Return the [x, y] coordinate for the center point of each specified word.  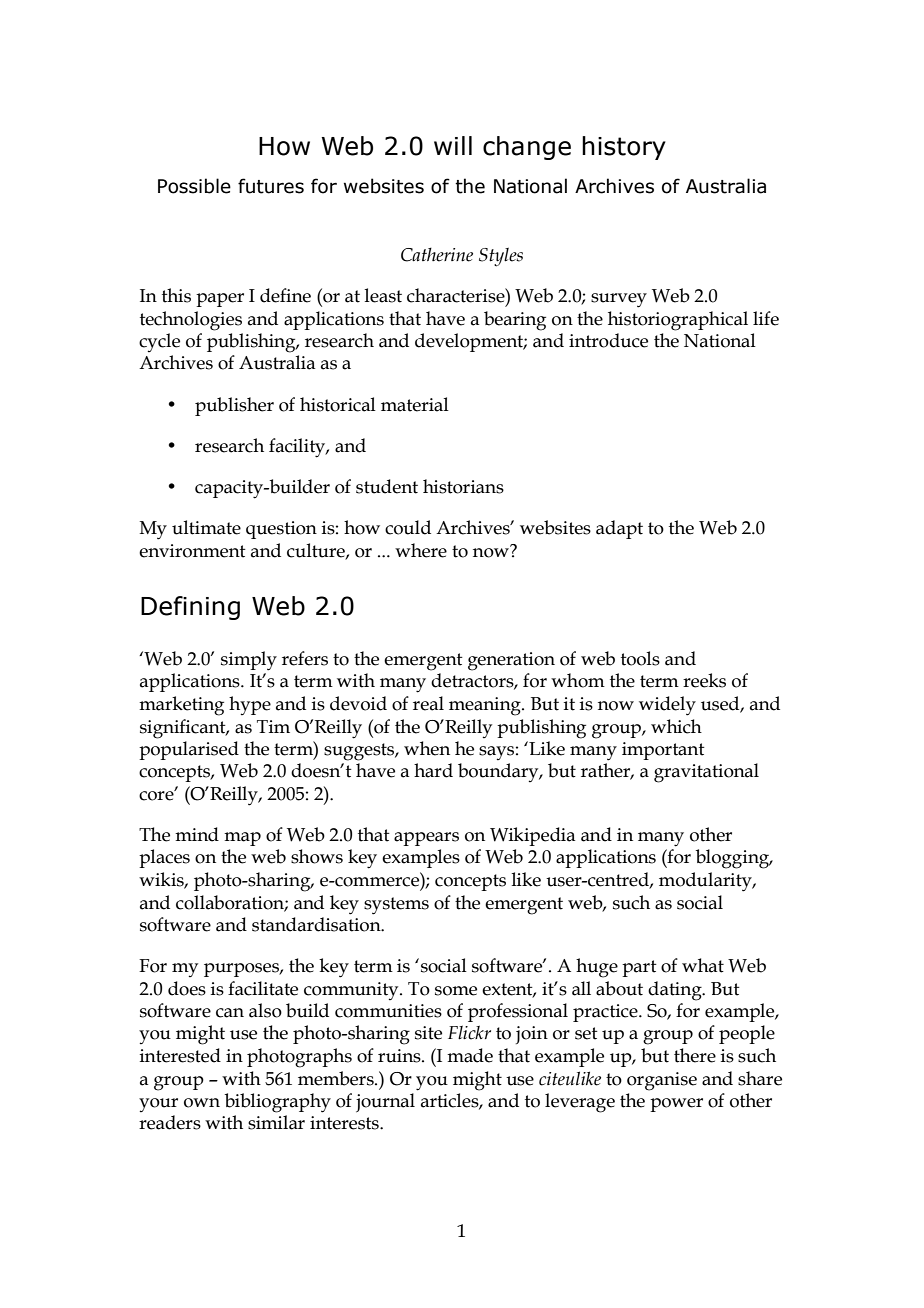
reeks [704, 680]
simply [249, 661]
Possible [194, 186]
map [242, 839]
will [453, 145]
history [624, 148]
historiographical [678, 321]
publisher [234, 406]
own [202, 1103]
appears [426, 839]
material [415, 404]
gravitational [706, 773]
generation [511, 661]
